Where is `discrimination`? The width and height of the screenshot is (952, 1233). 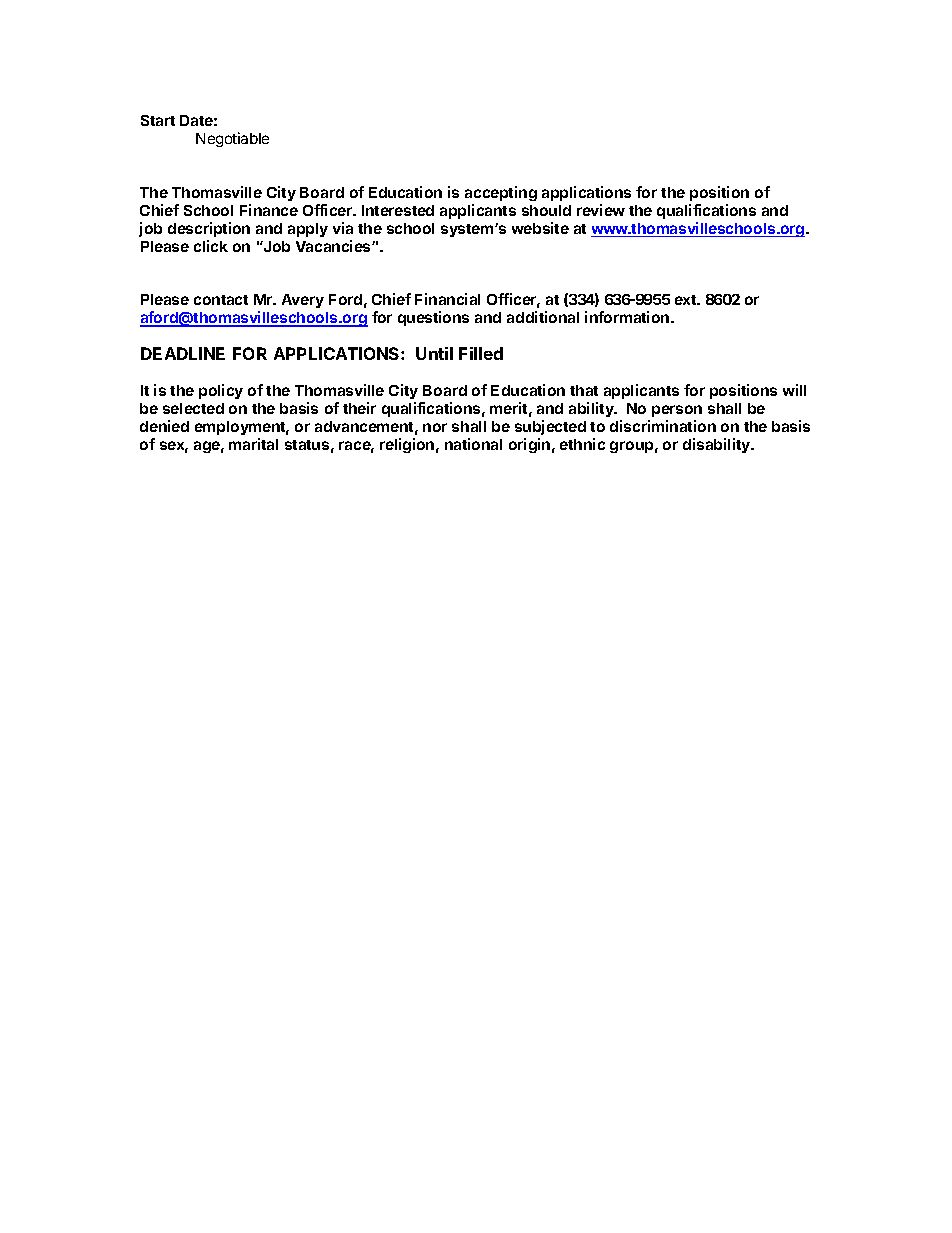 discrimination is located at coordinates (663, 426).
